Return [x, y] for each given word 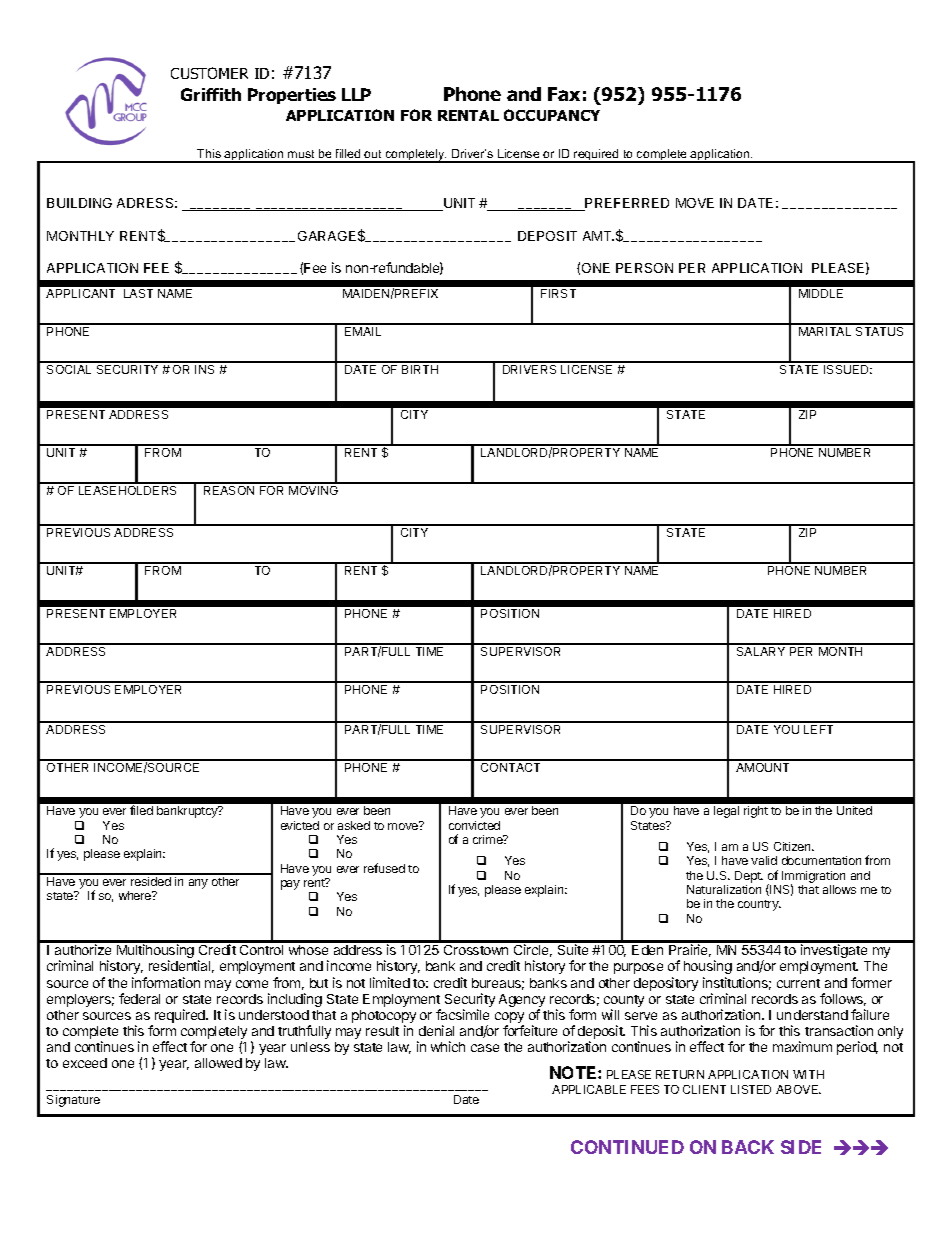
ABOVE [798, 1089]
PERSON [644, 268]
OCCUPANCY [552, 115]
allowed [218, 1063]
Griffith [211, 94]
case [485, 1048]
